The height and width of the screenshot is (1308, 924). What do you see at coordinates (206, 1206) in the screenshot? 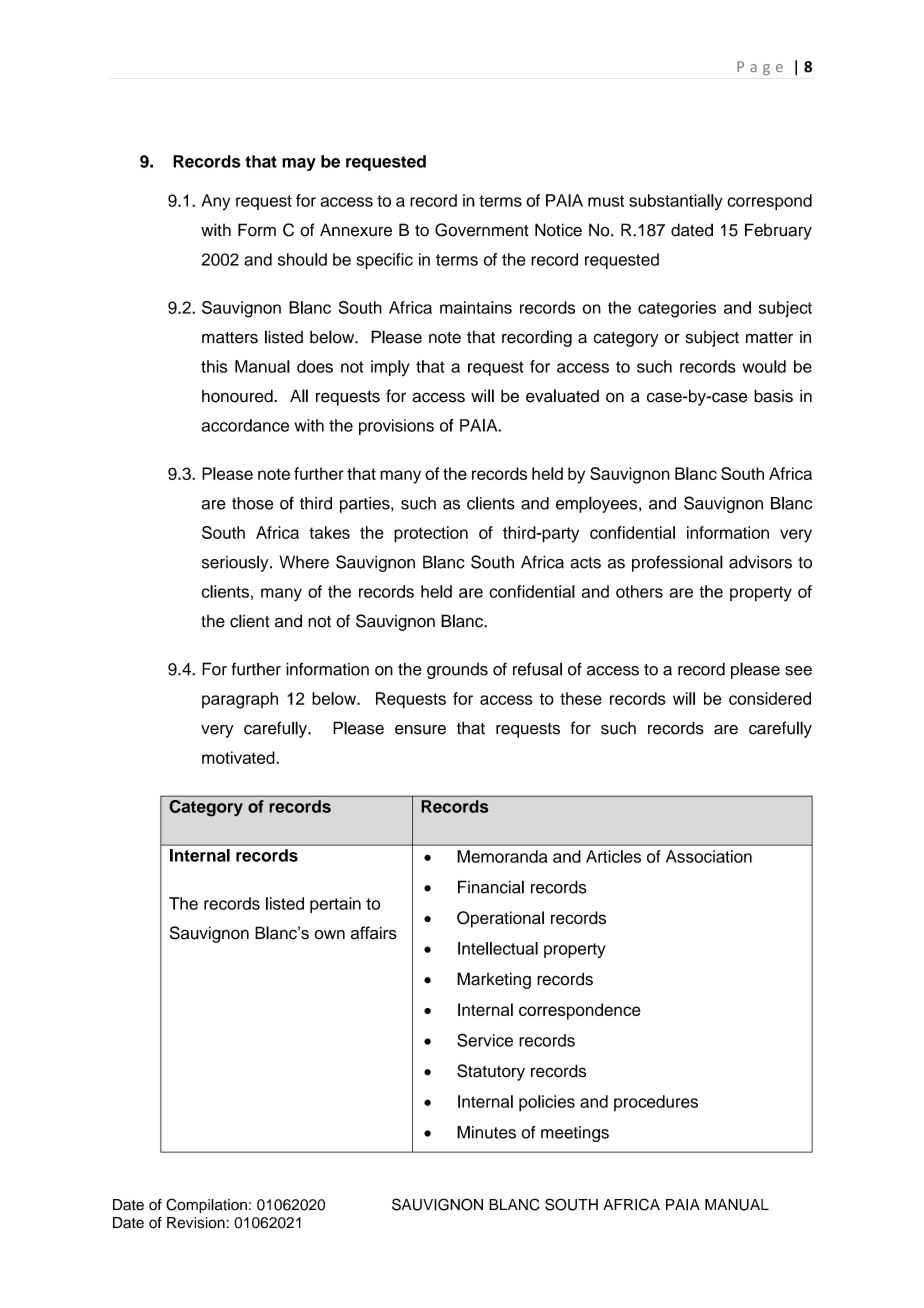
I see `Compilation` at bounding box center [206, 1206].
